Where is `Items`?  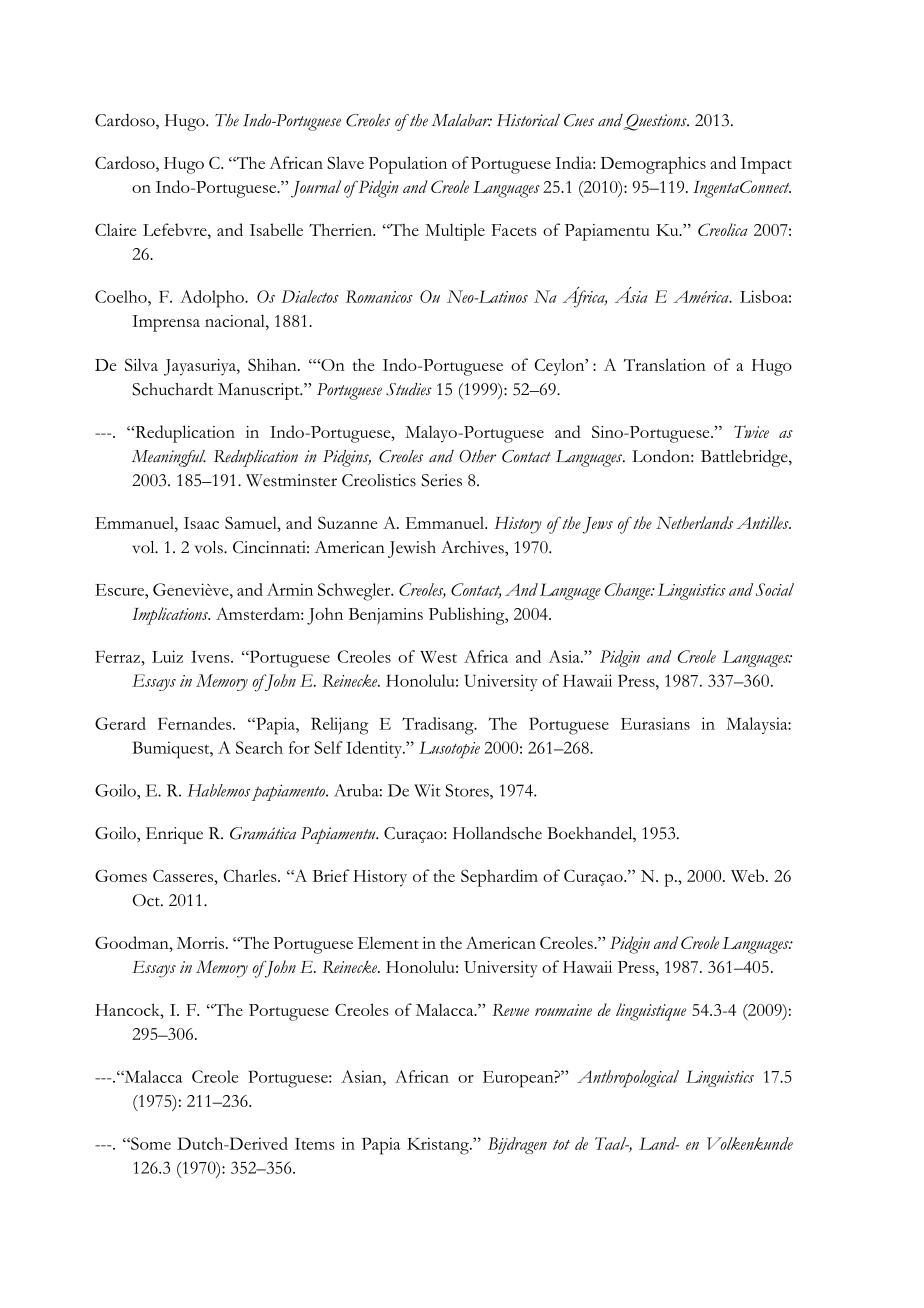 Items is located at coordinates (315, 1144).
